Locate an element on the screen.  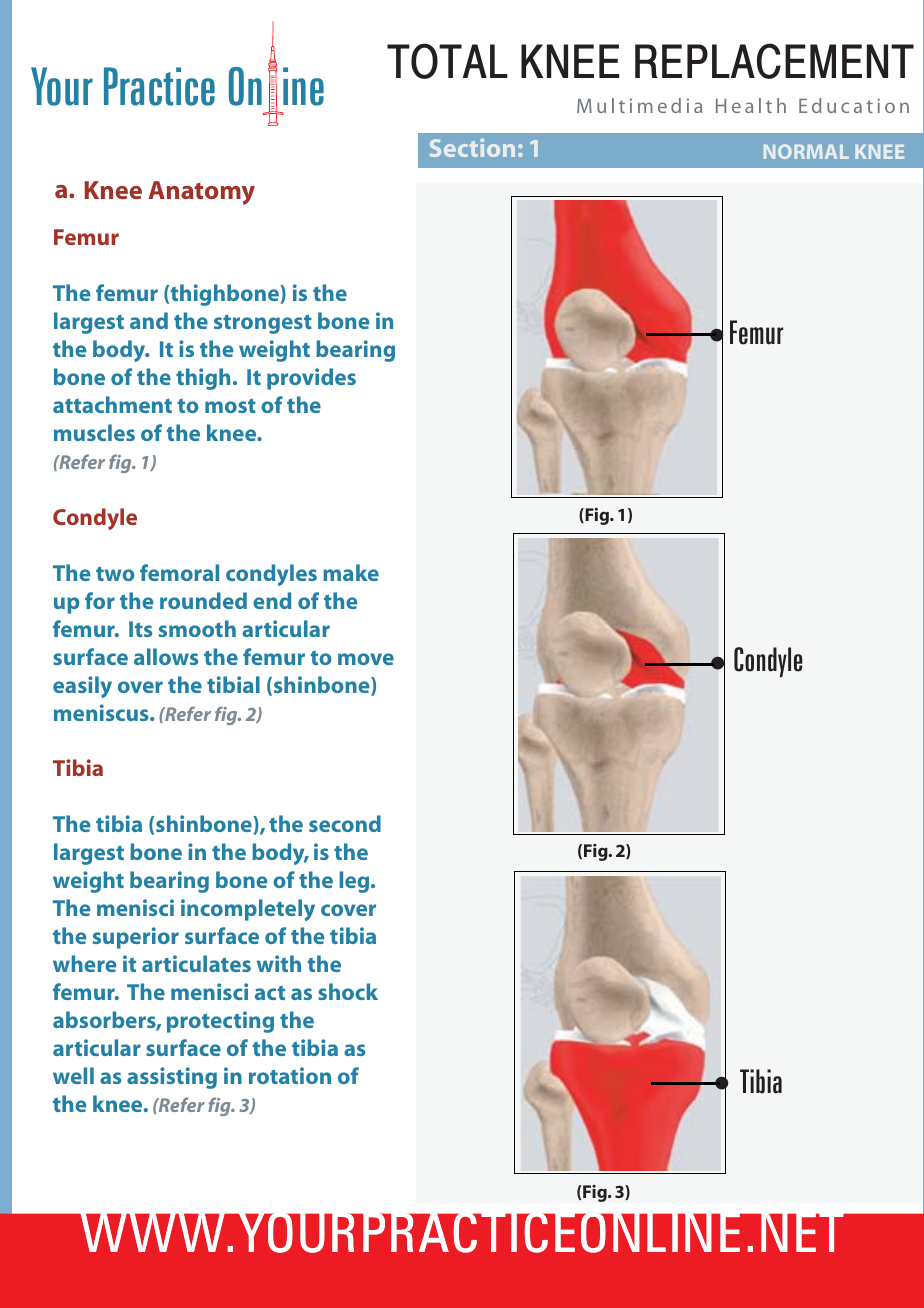
Health is located at coordinates (751, 105).
